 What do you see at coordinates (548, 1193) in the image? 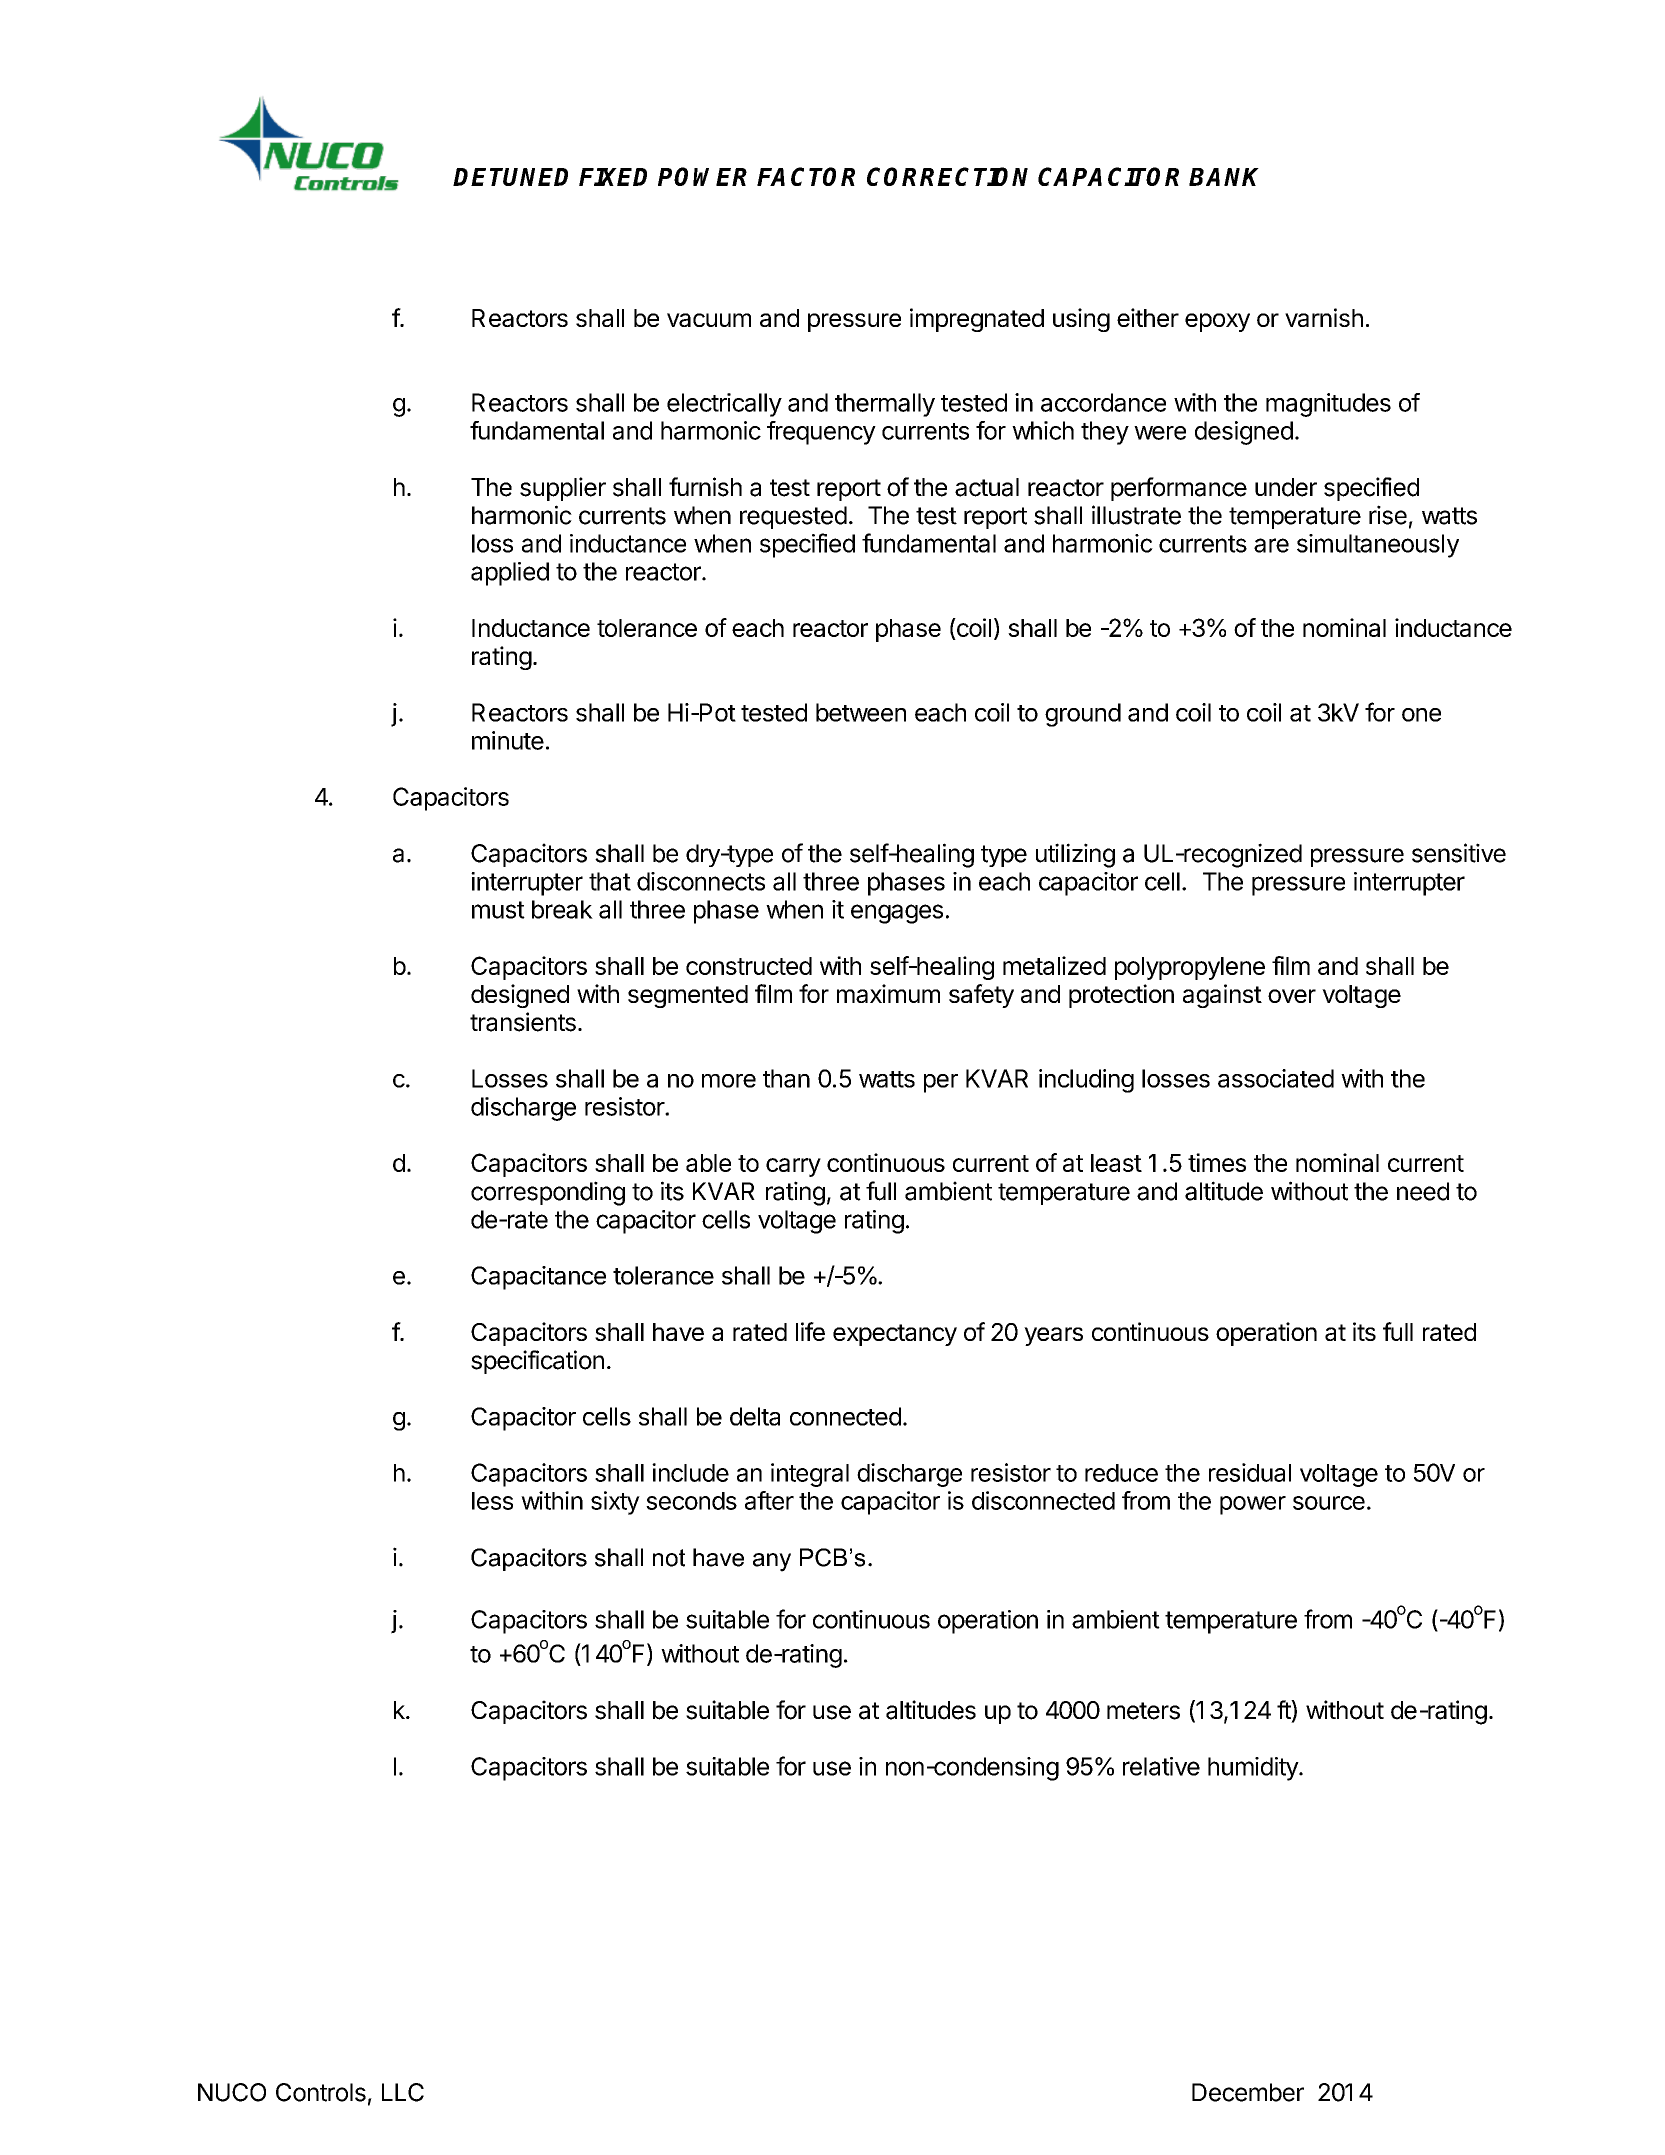
I see `corresponding` at bounding box center [548, 1193].
